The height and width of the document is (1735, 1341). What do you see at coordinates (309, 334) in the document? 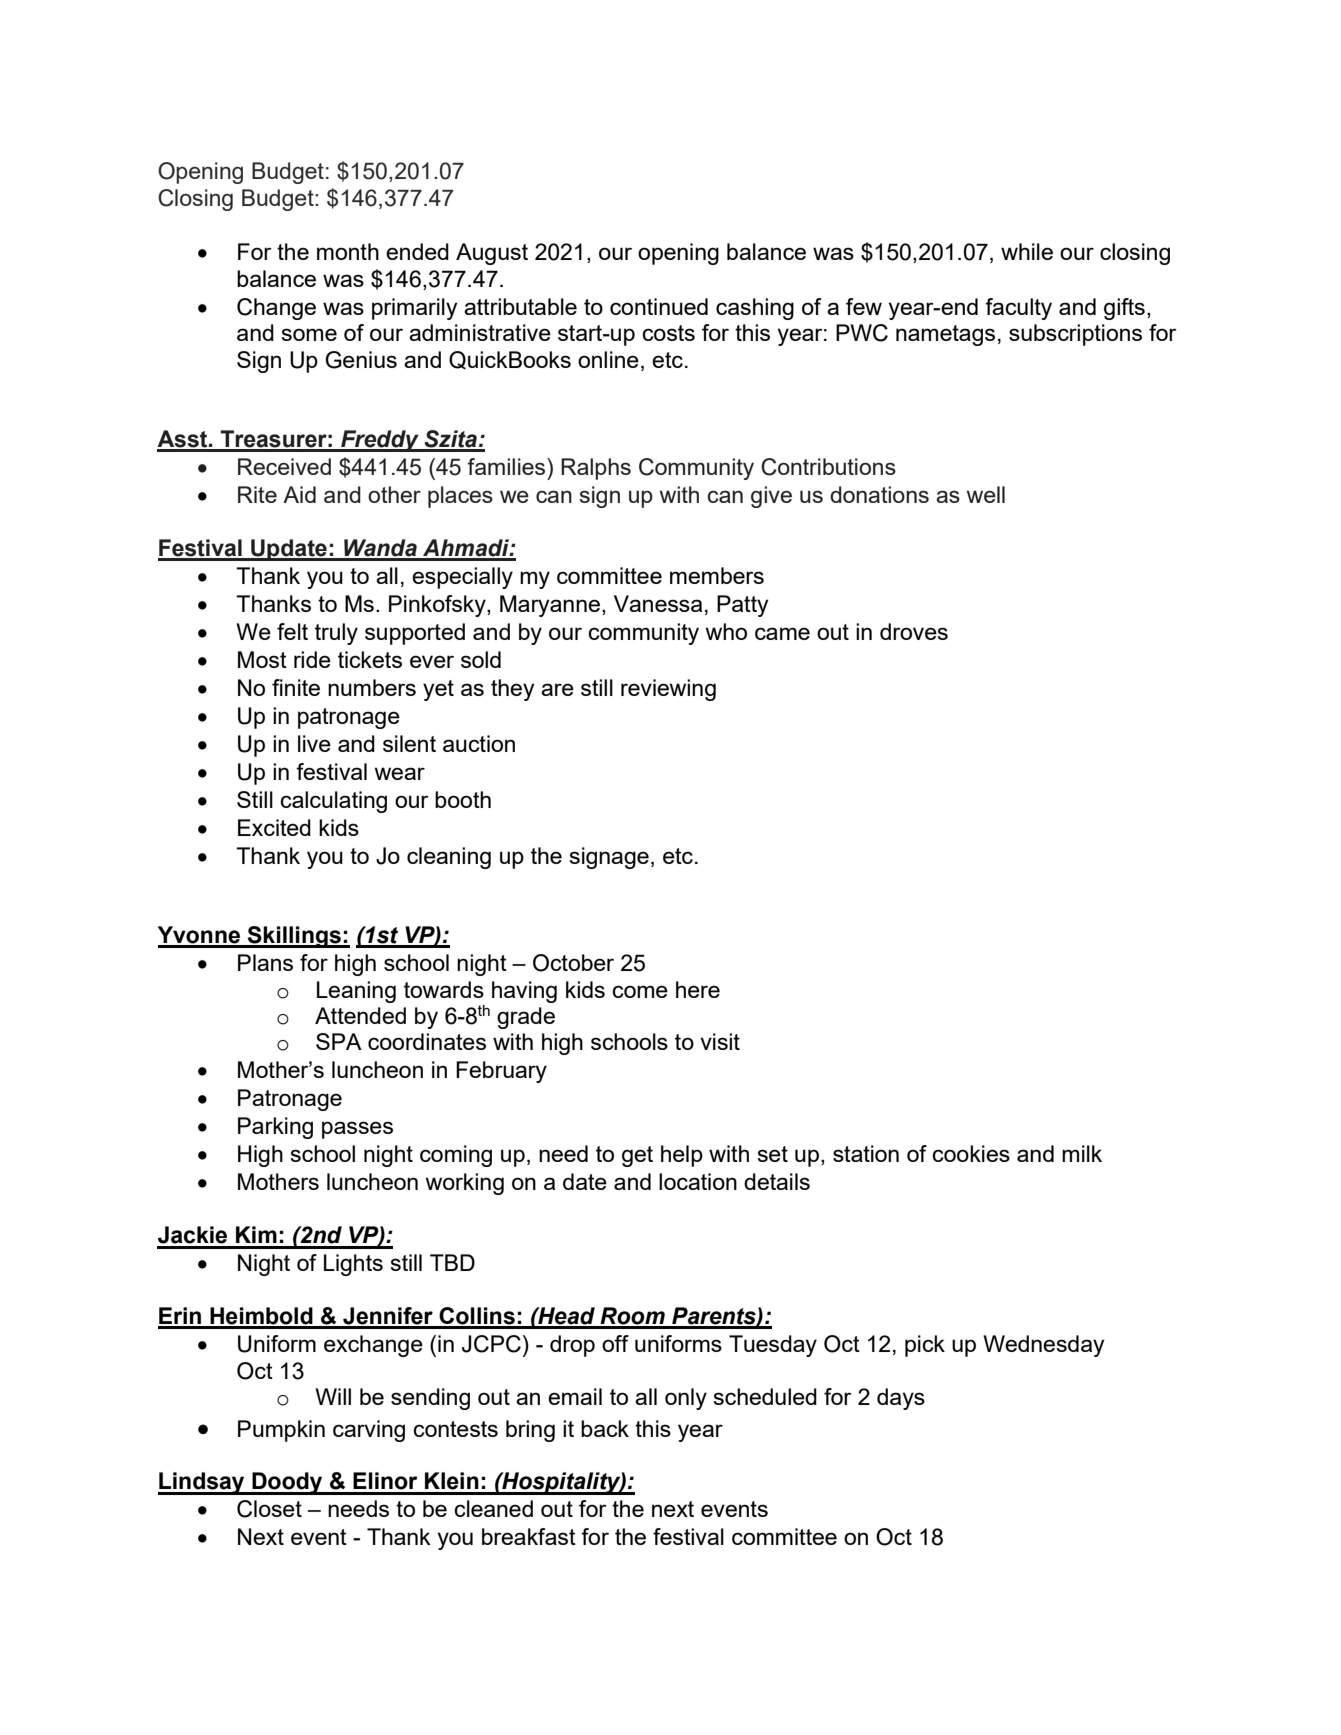
I see `some` at bounding box center [309, 334].
